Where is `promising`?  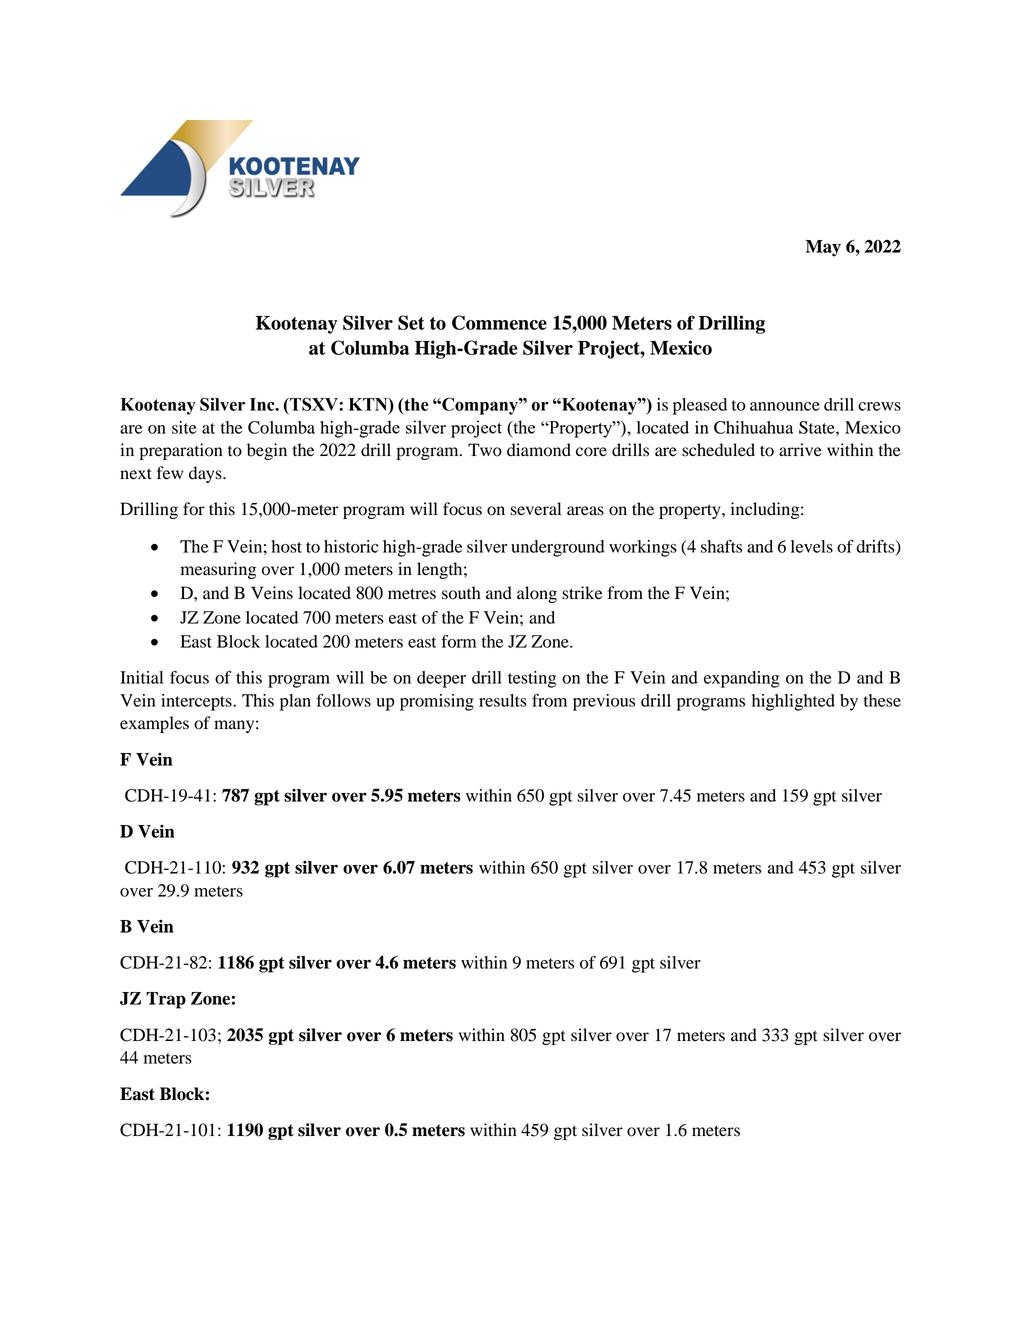
promising is located at coordinates (437, 702).
